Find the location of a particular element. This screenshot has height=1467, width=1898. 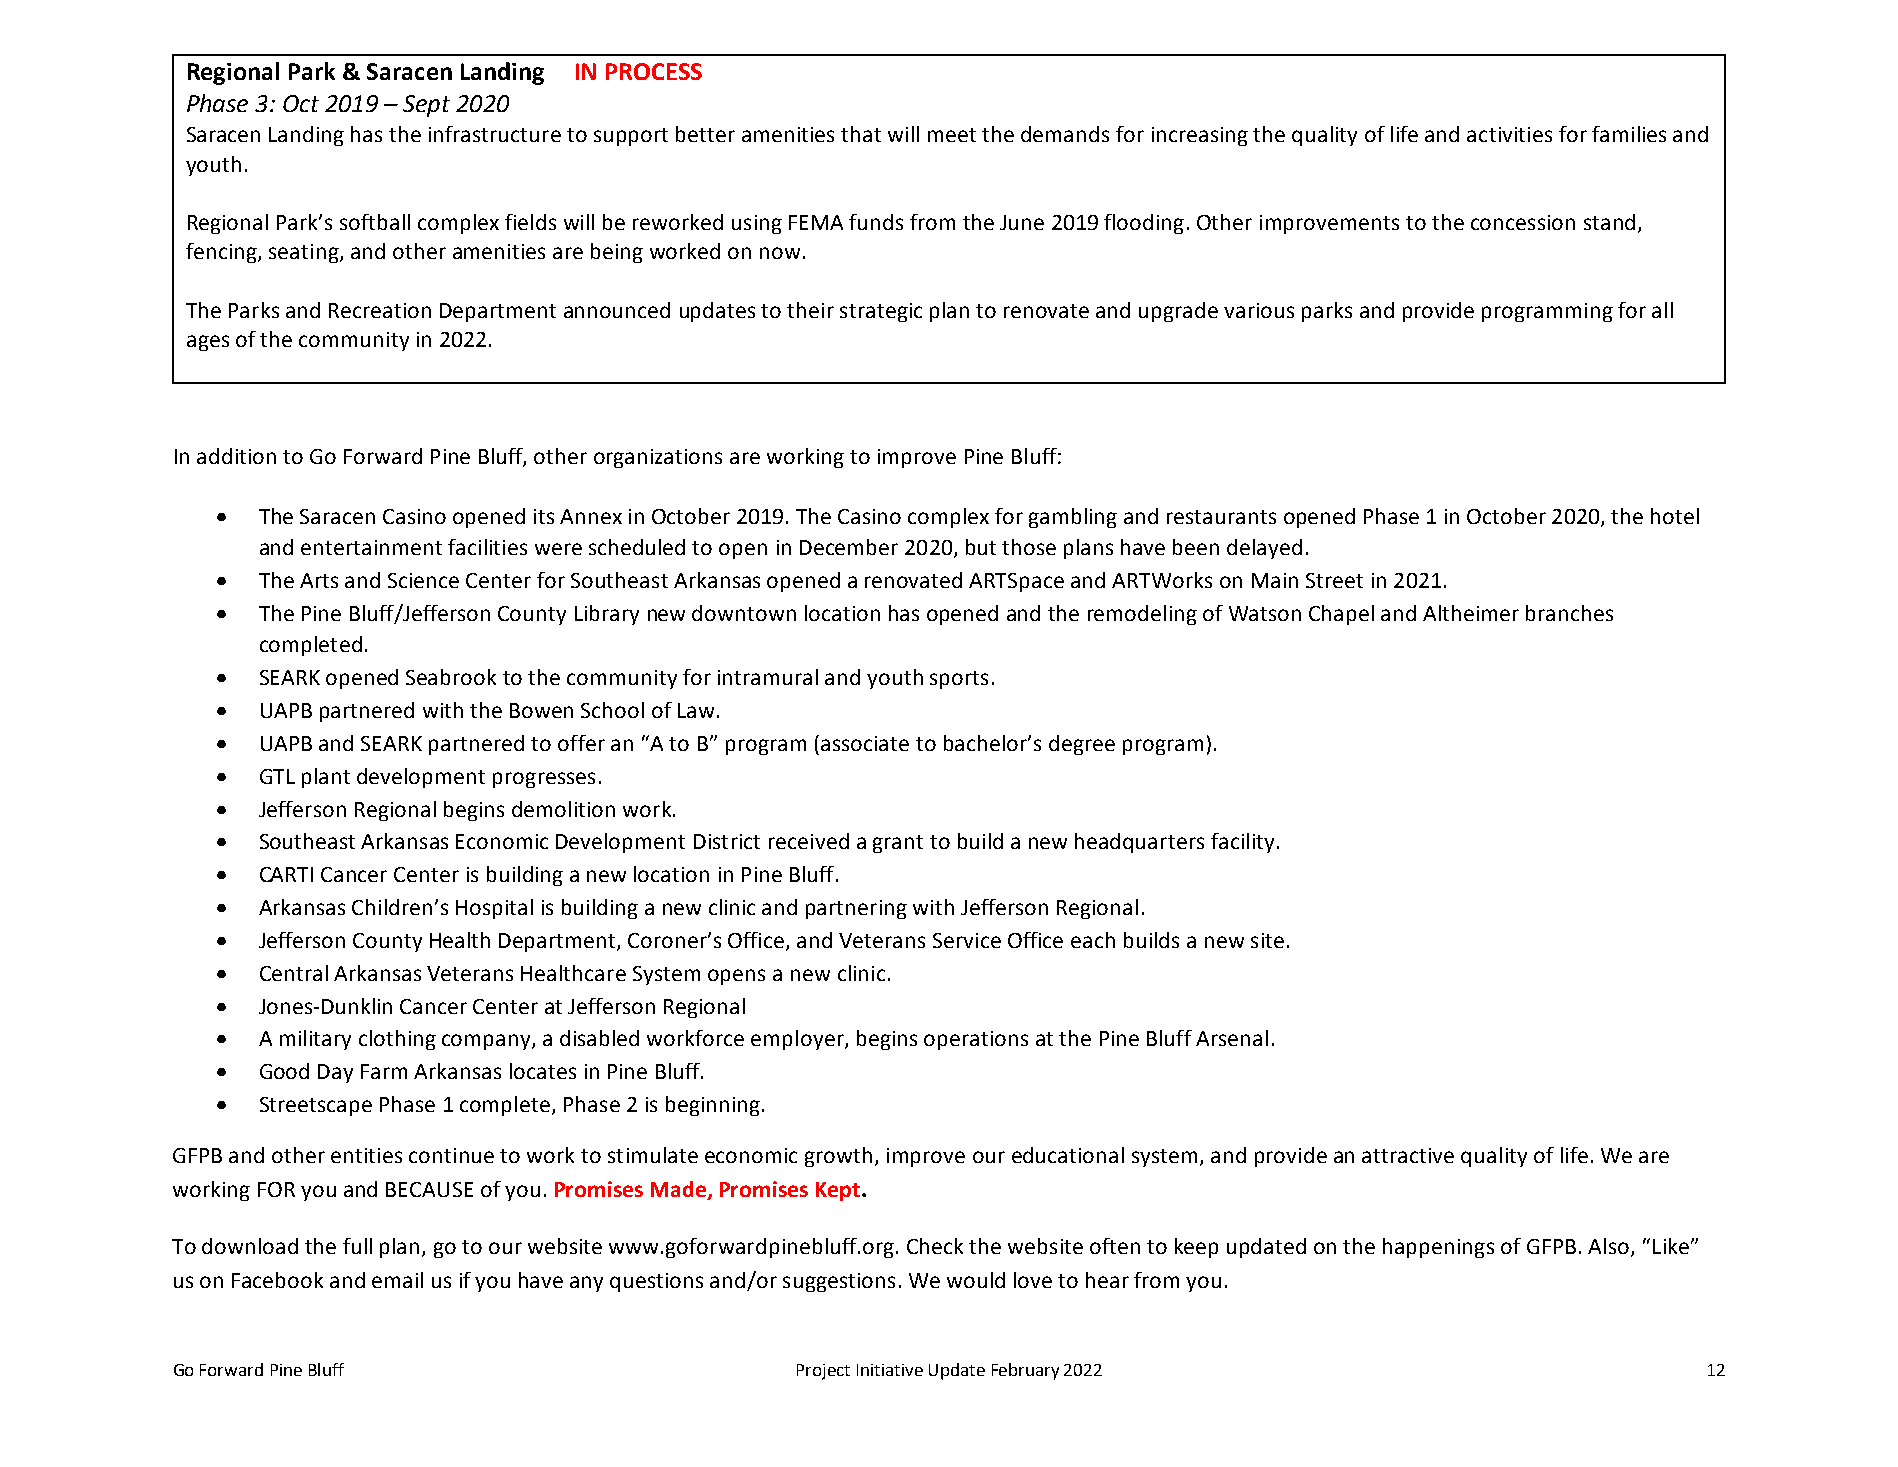

Initiative is located at coordinates (890, 1370).
